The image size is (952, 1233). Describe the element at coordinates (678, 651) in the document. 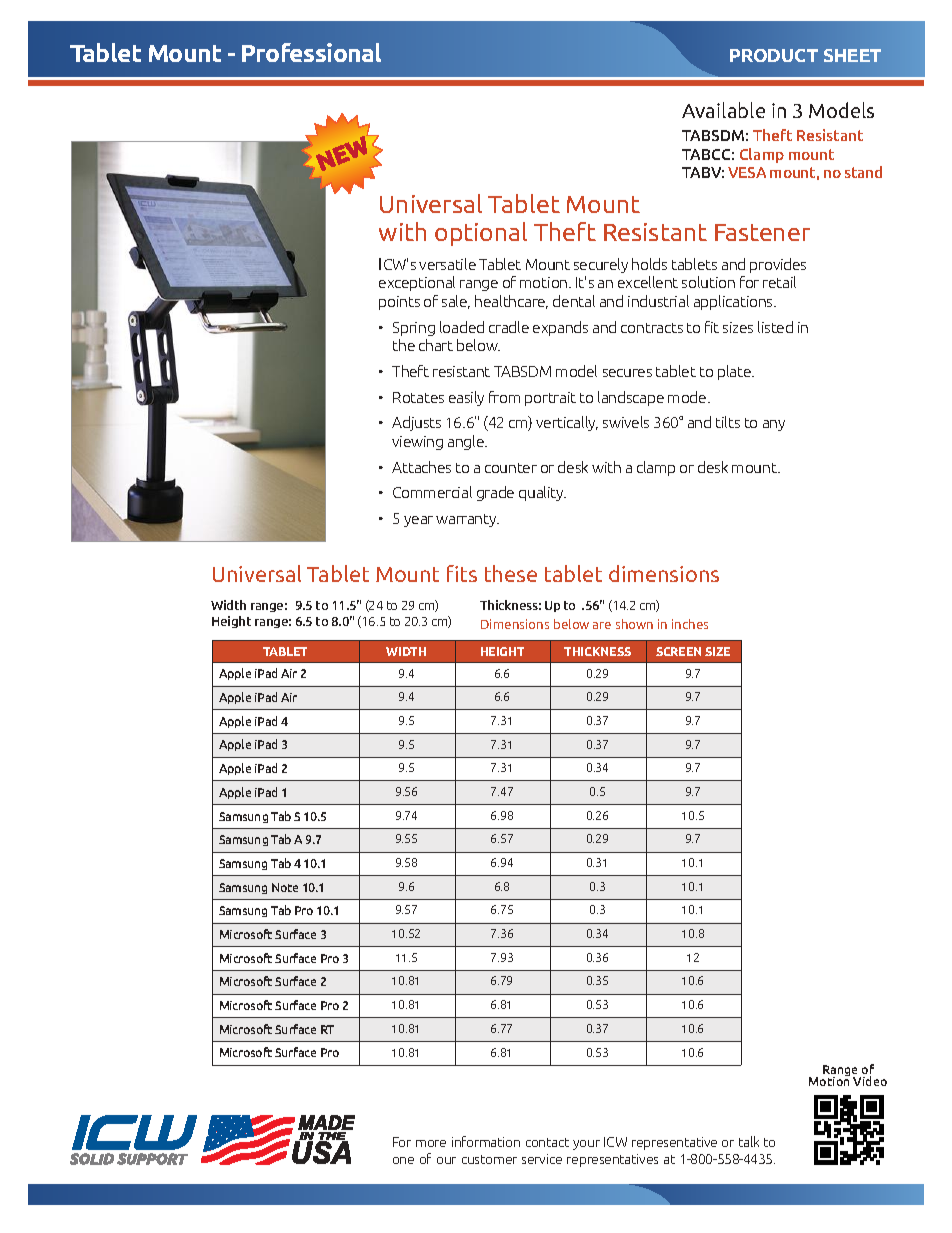

I see `SCREEN` at that location.
